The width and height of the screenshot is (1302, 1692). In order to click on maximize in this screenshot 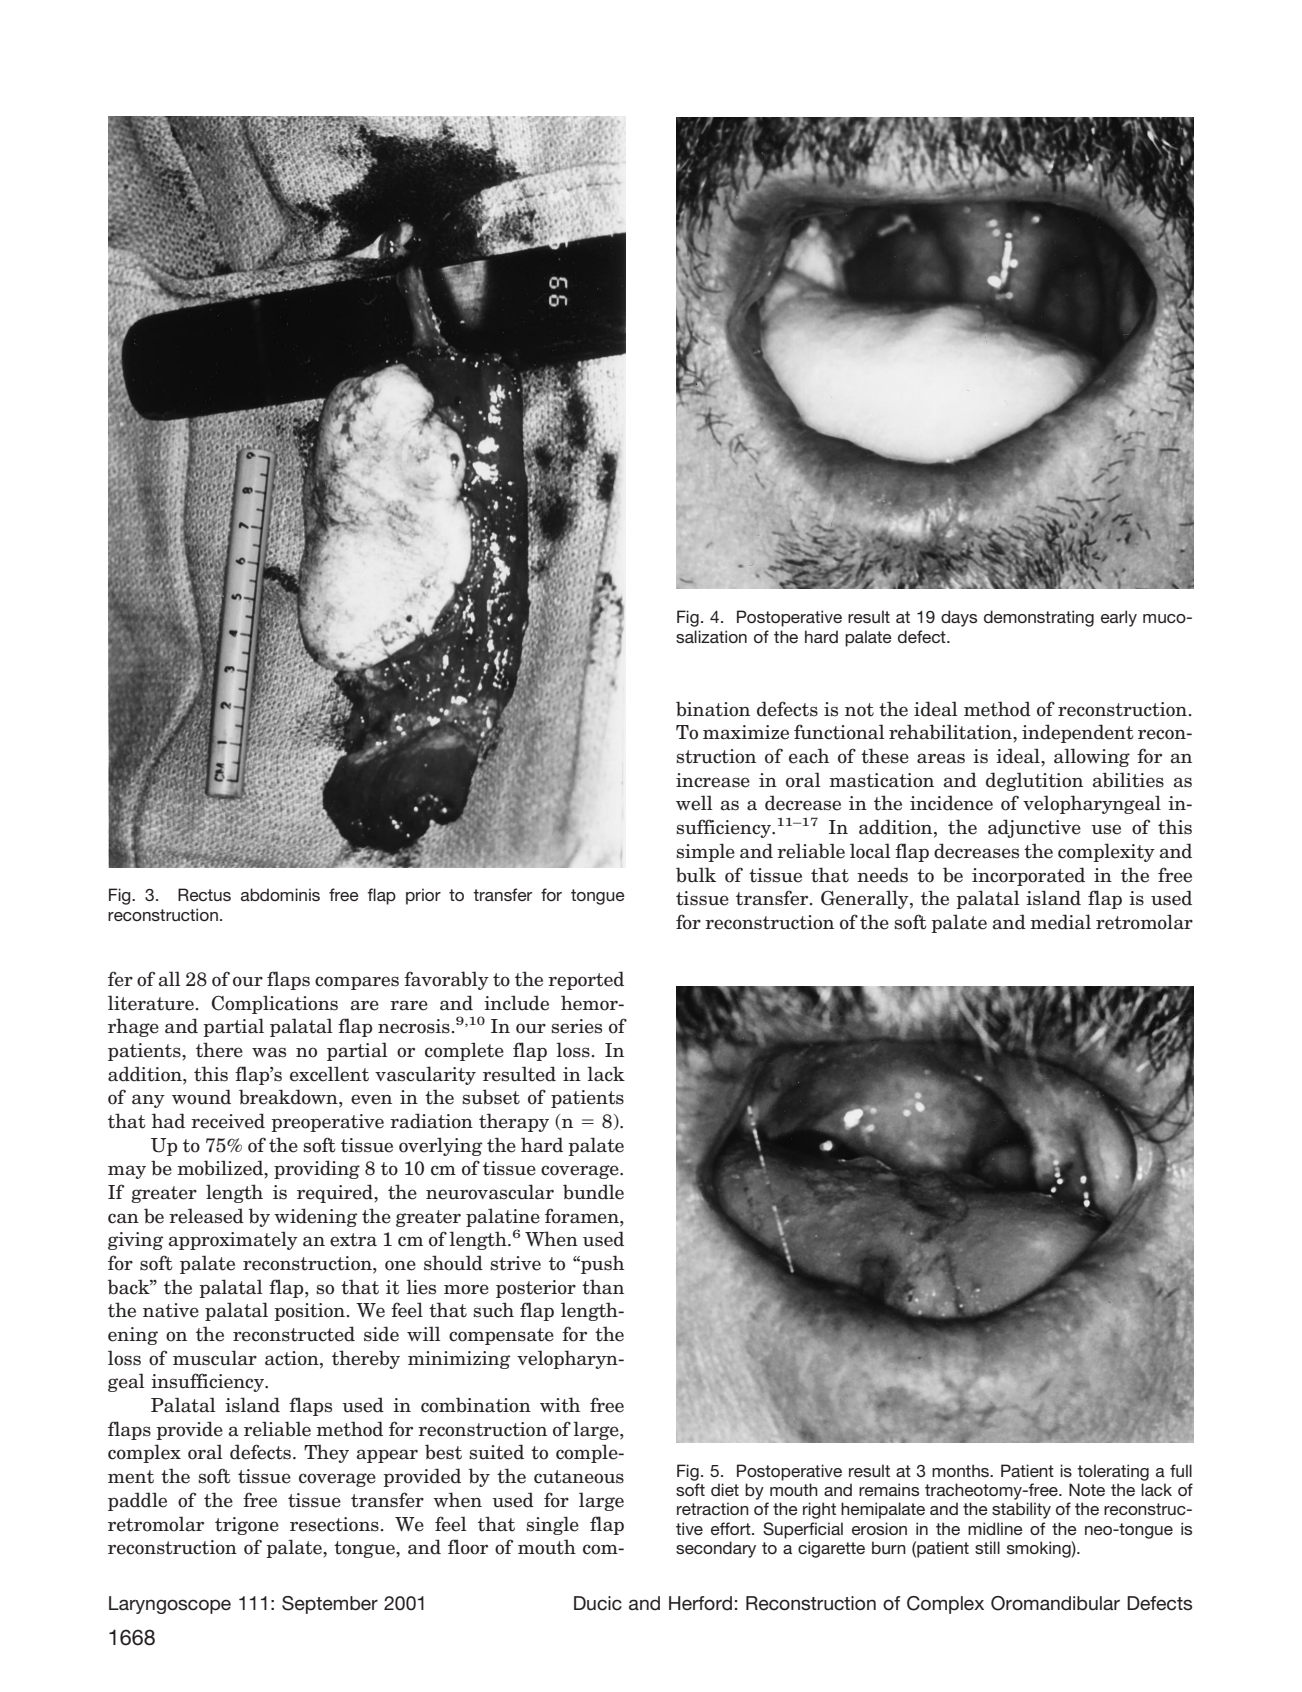, I will do `click(746, 732)`.
